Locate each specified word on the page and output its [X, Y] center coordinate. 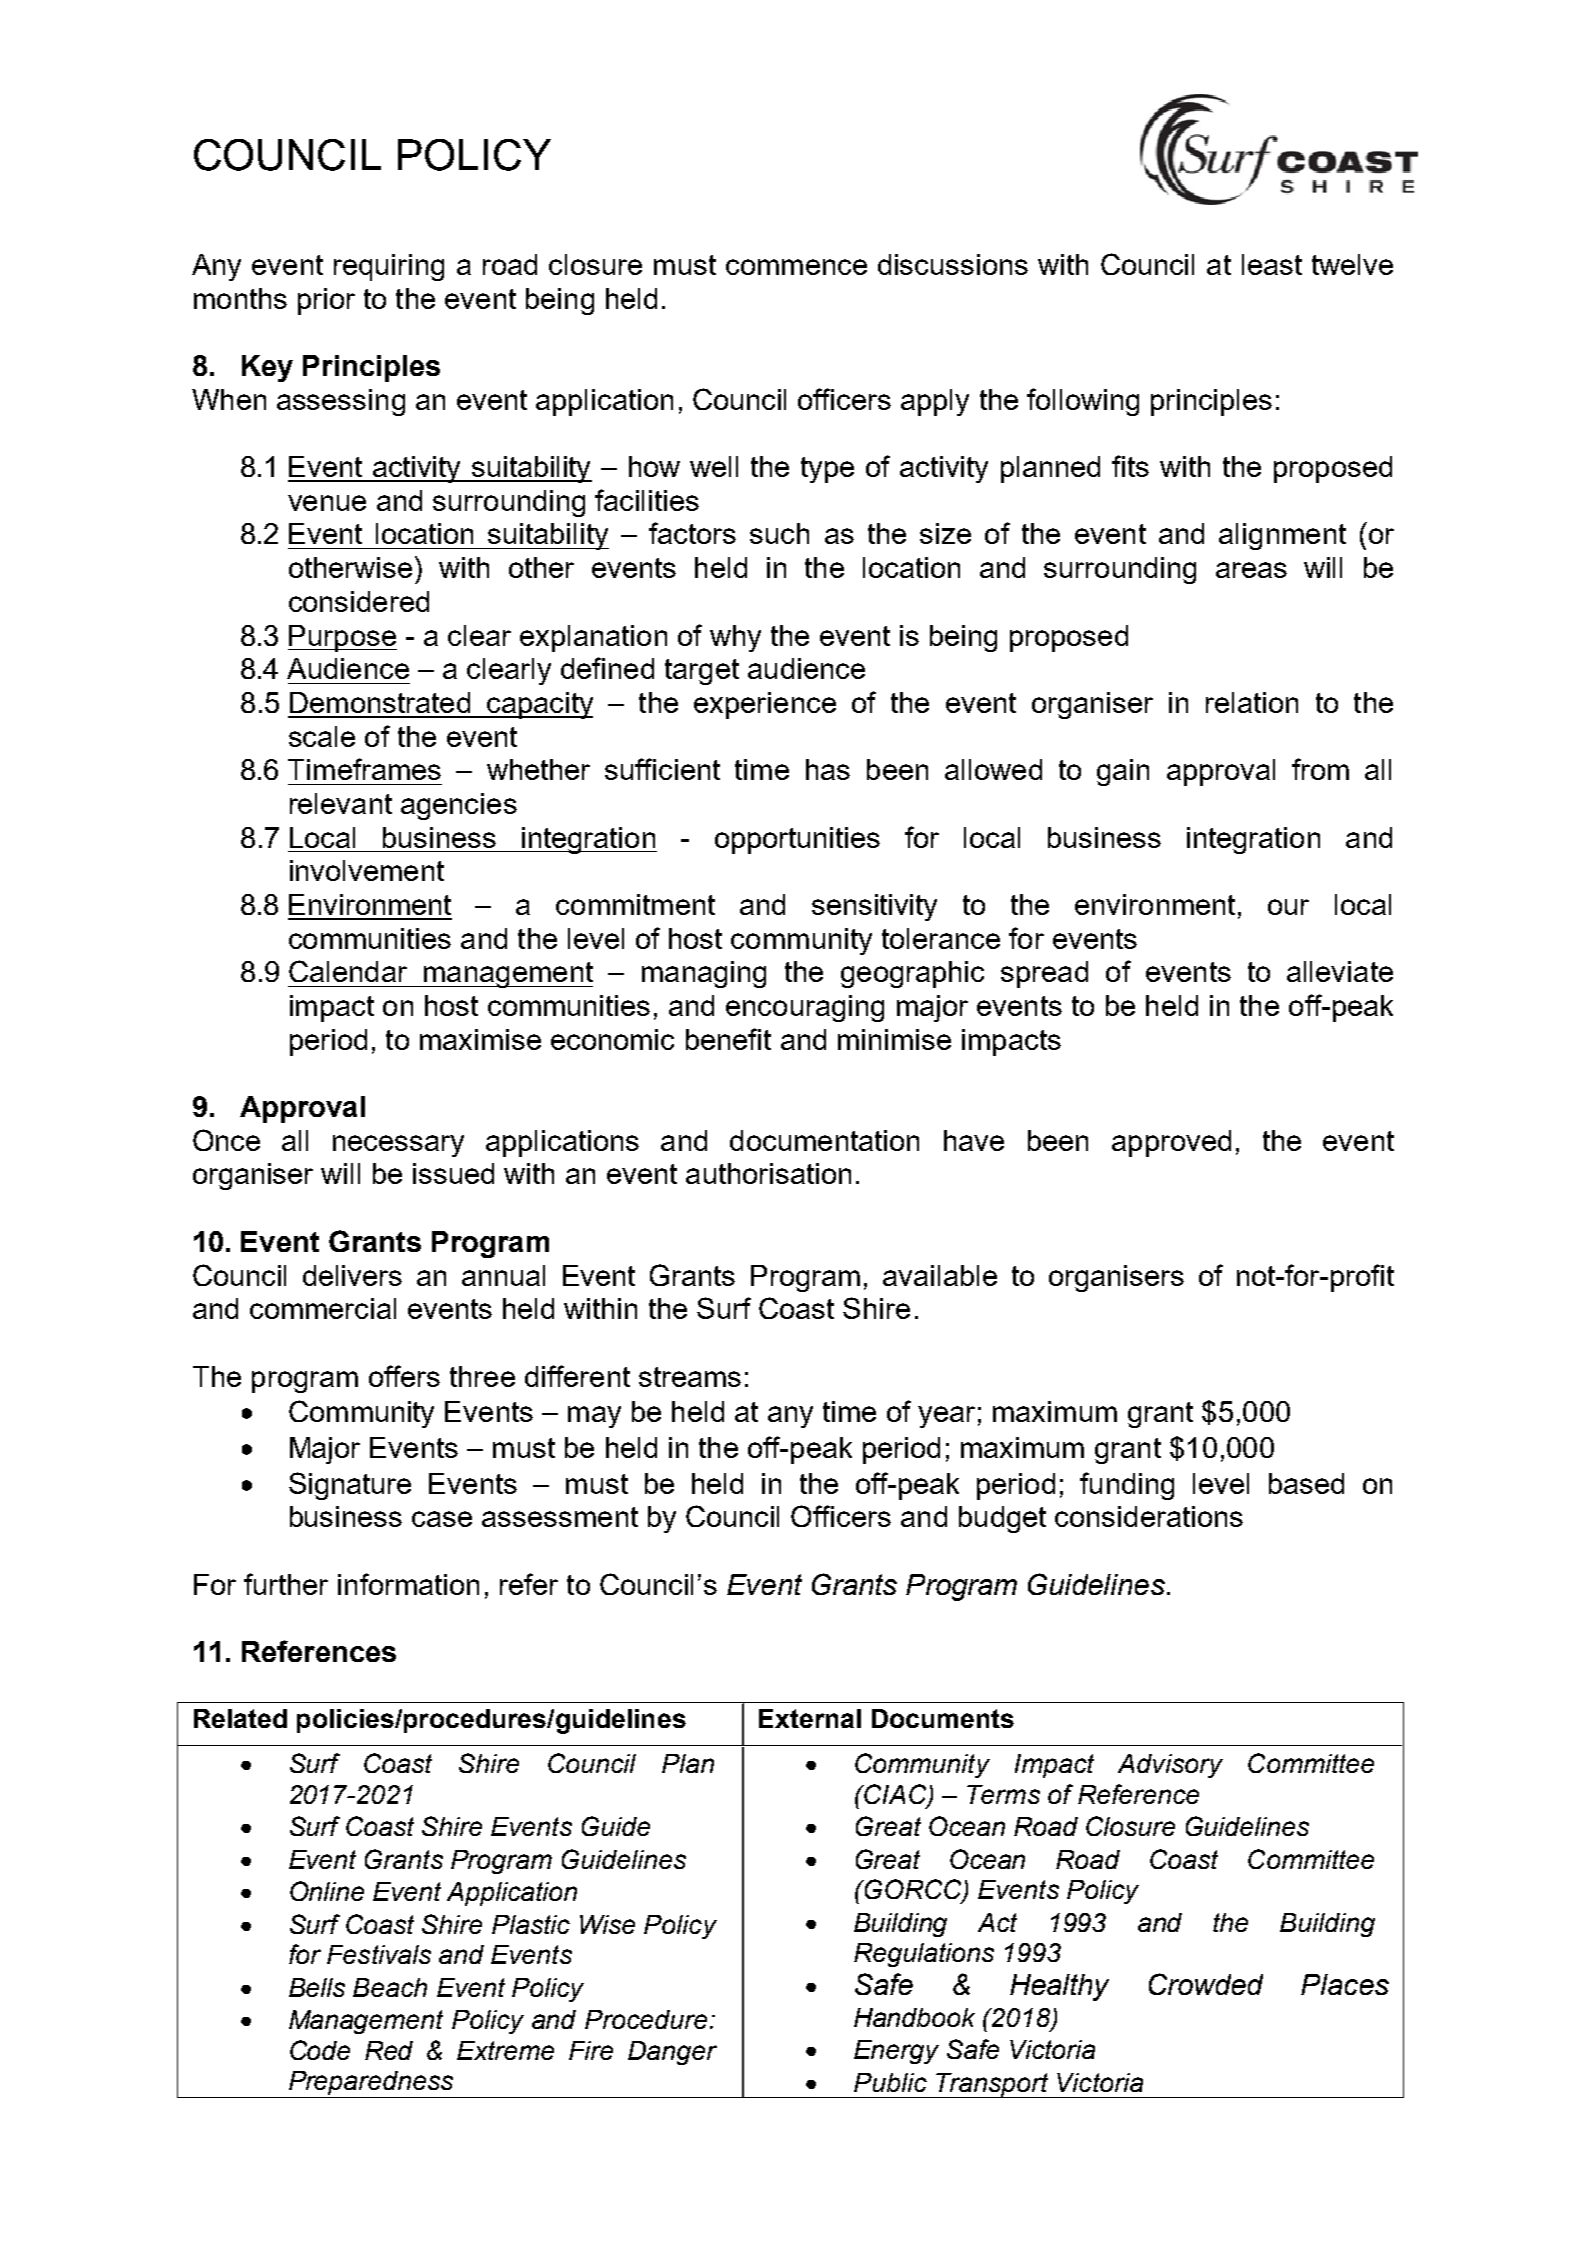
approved [1171, 1143]
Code [320, 2050]
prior [326, 301]
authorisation [768, 1173]
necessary [398, 1146]
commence [796, 267]
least [1272, 264]
